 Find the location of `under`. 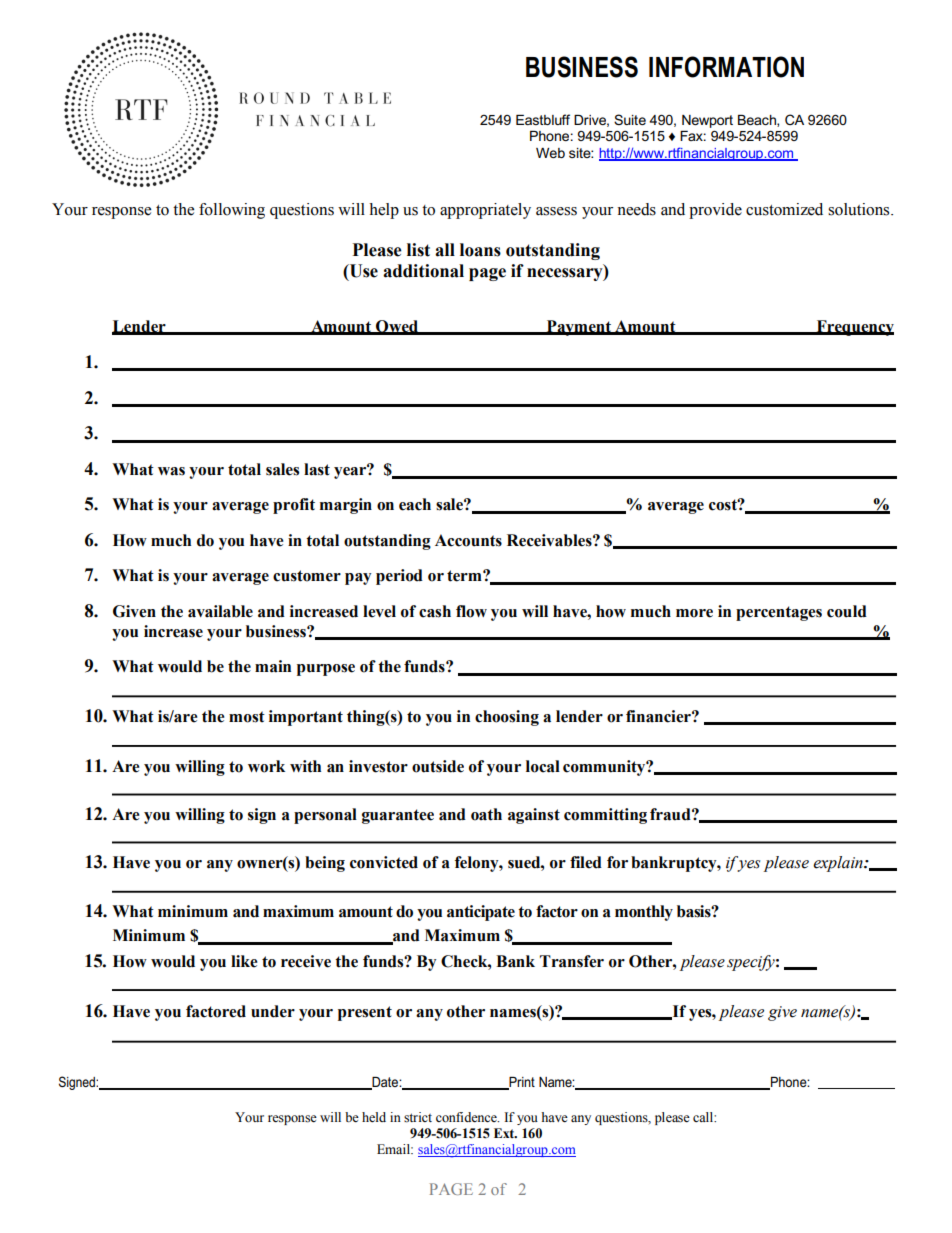

under is located at coordinates (273, 1011).
